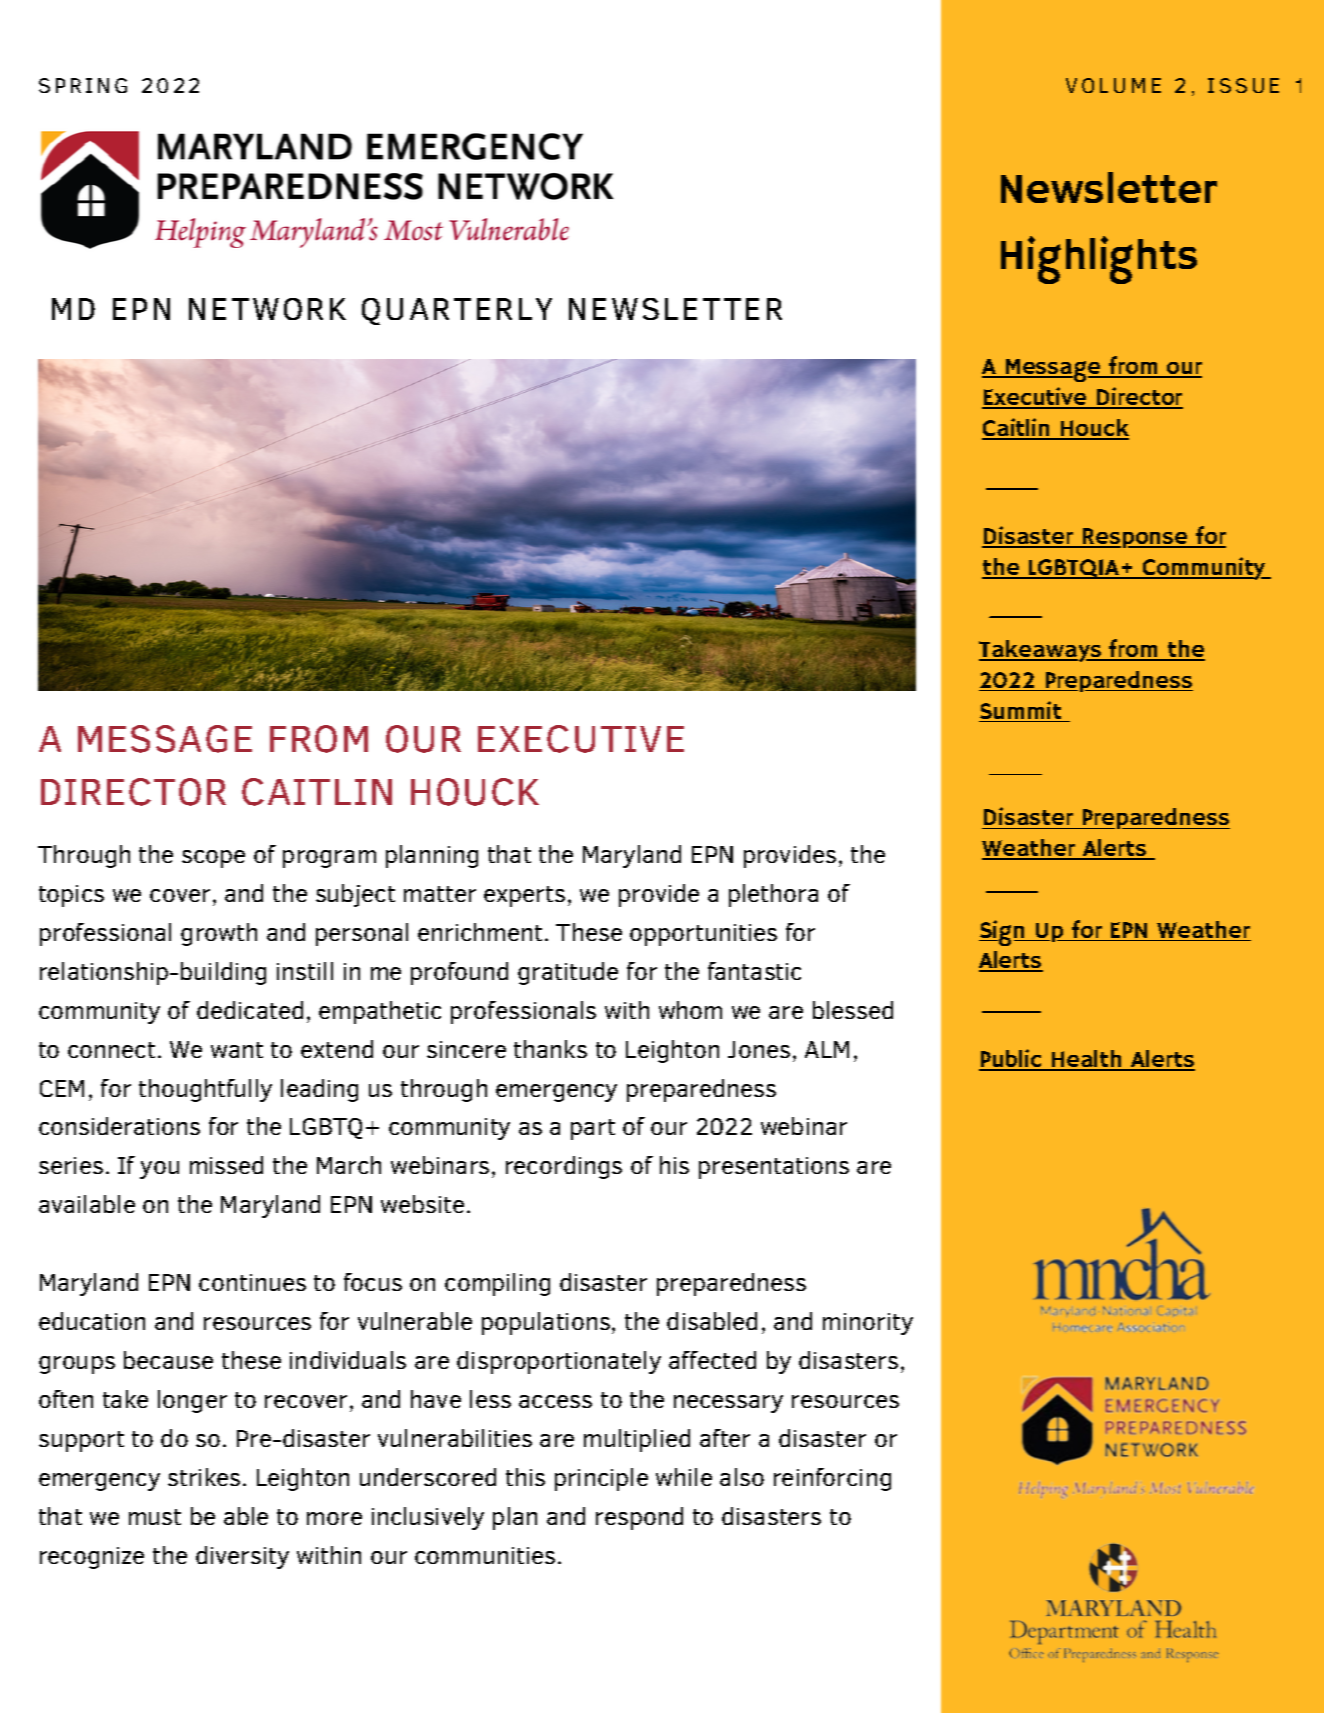 The height and width of the image is (1713, 1324). I want to click on must, so click(155, 1517).
